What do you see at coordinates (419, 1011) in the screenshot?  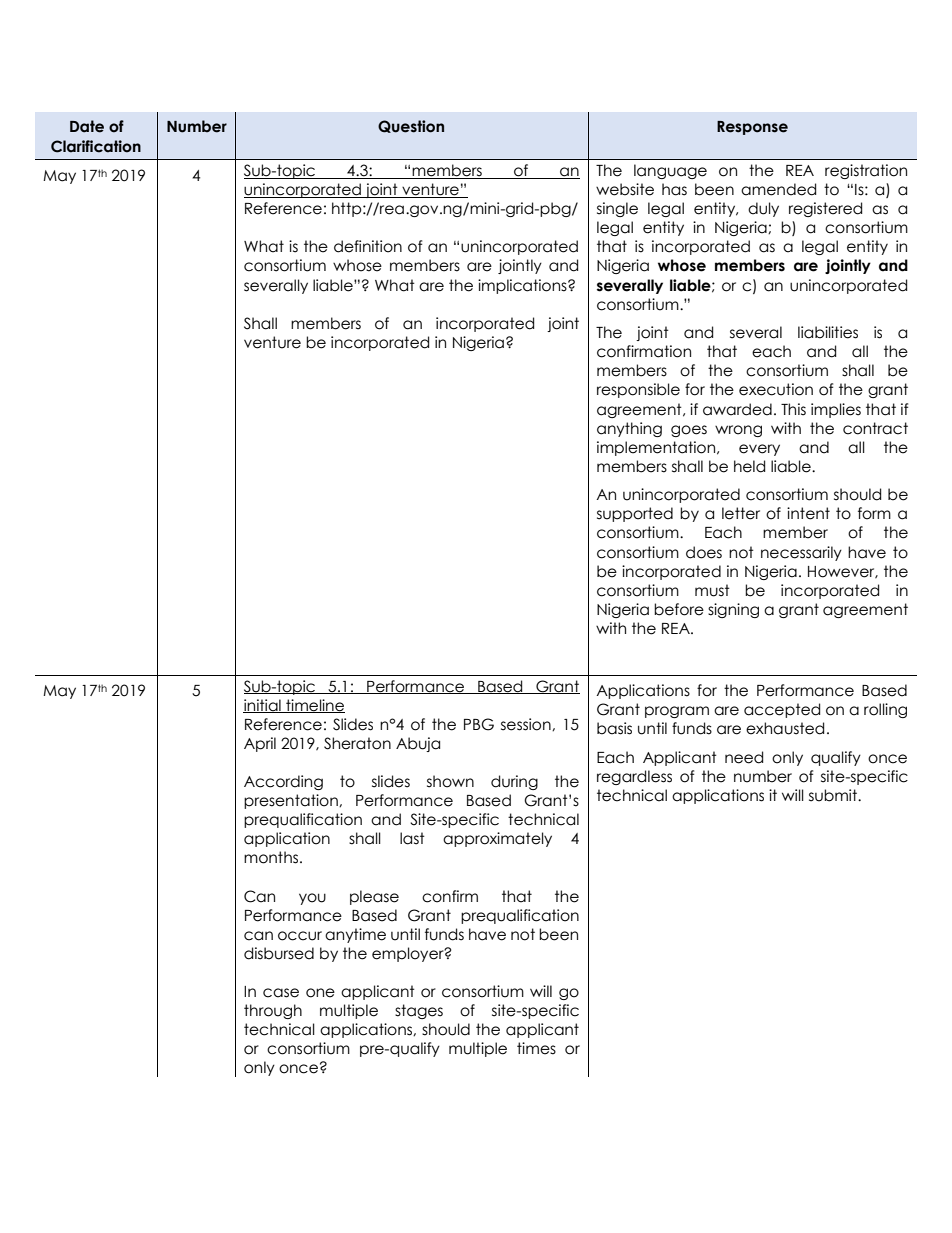 I see `stages` at bounding box center [419, 1011].
